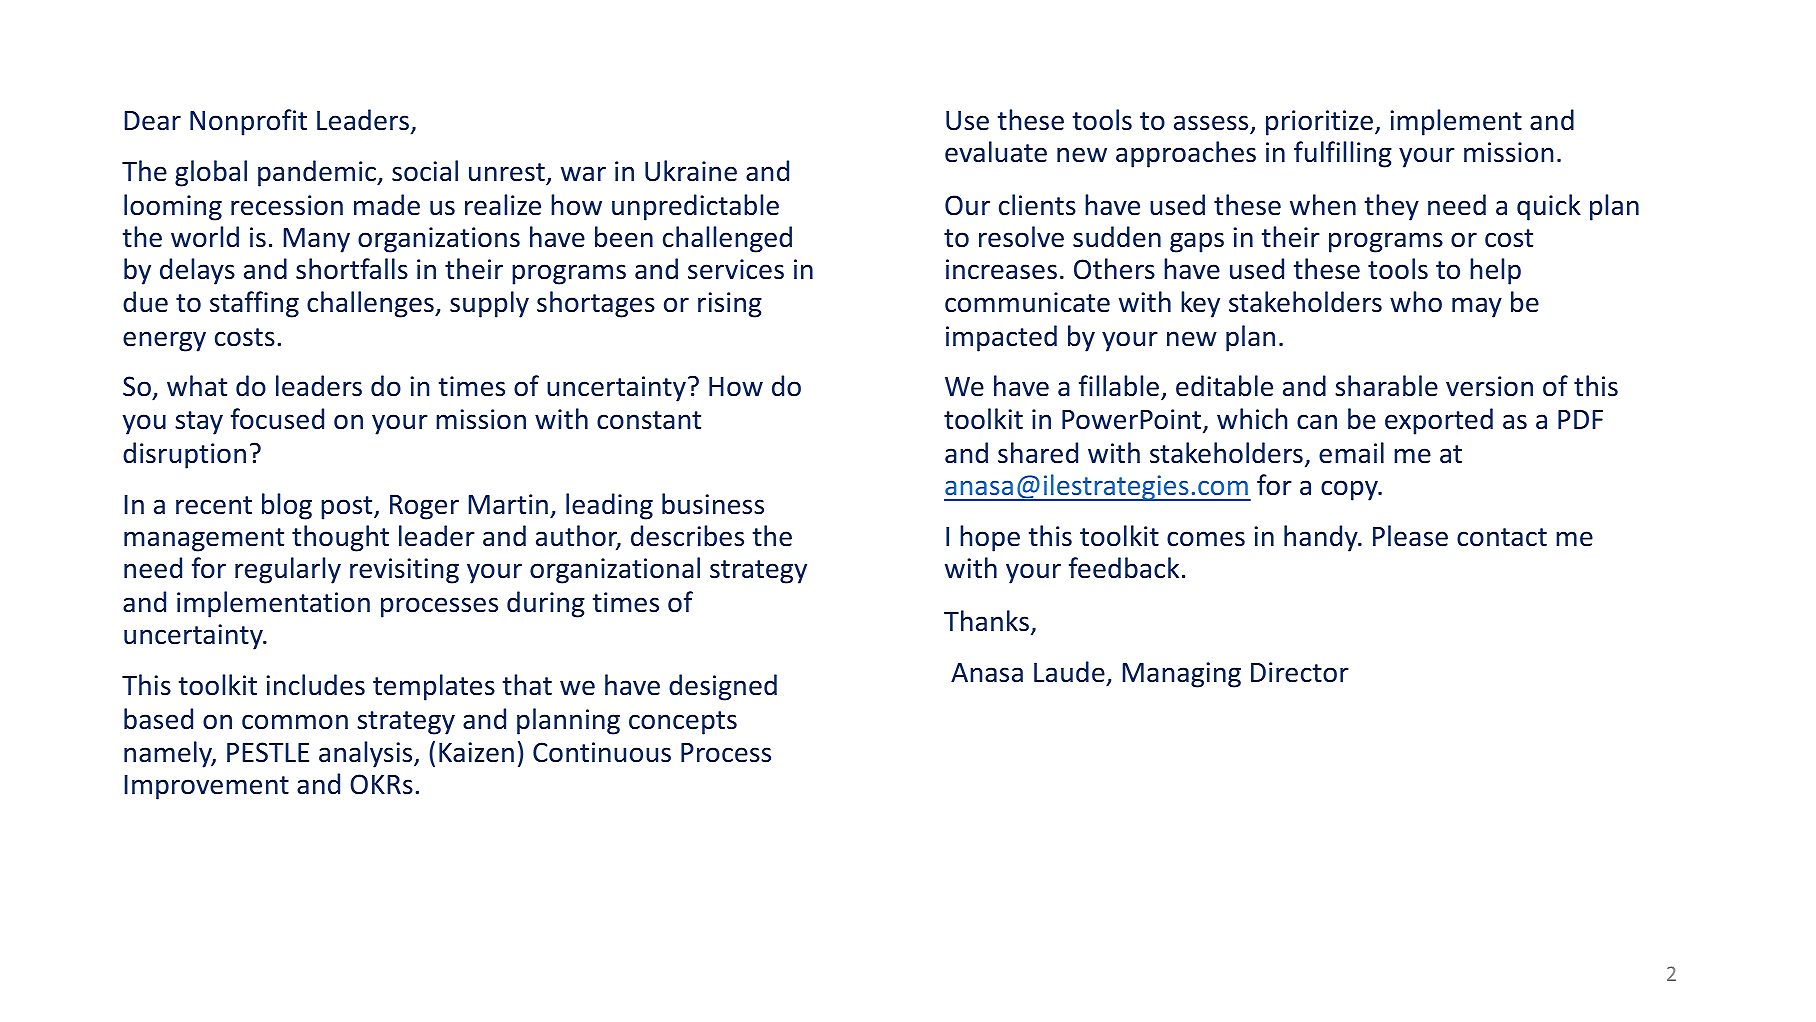 Image resolution: width=1816 pixels, height=1022 pixels. What do you see at coordinates (1343, 154) in the document?
I see `fulfilling` at bounding box center [1343, 154].
